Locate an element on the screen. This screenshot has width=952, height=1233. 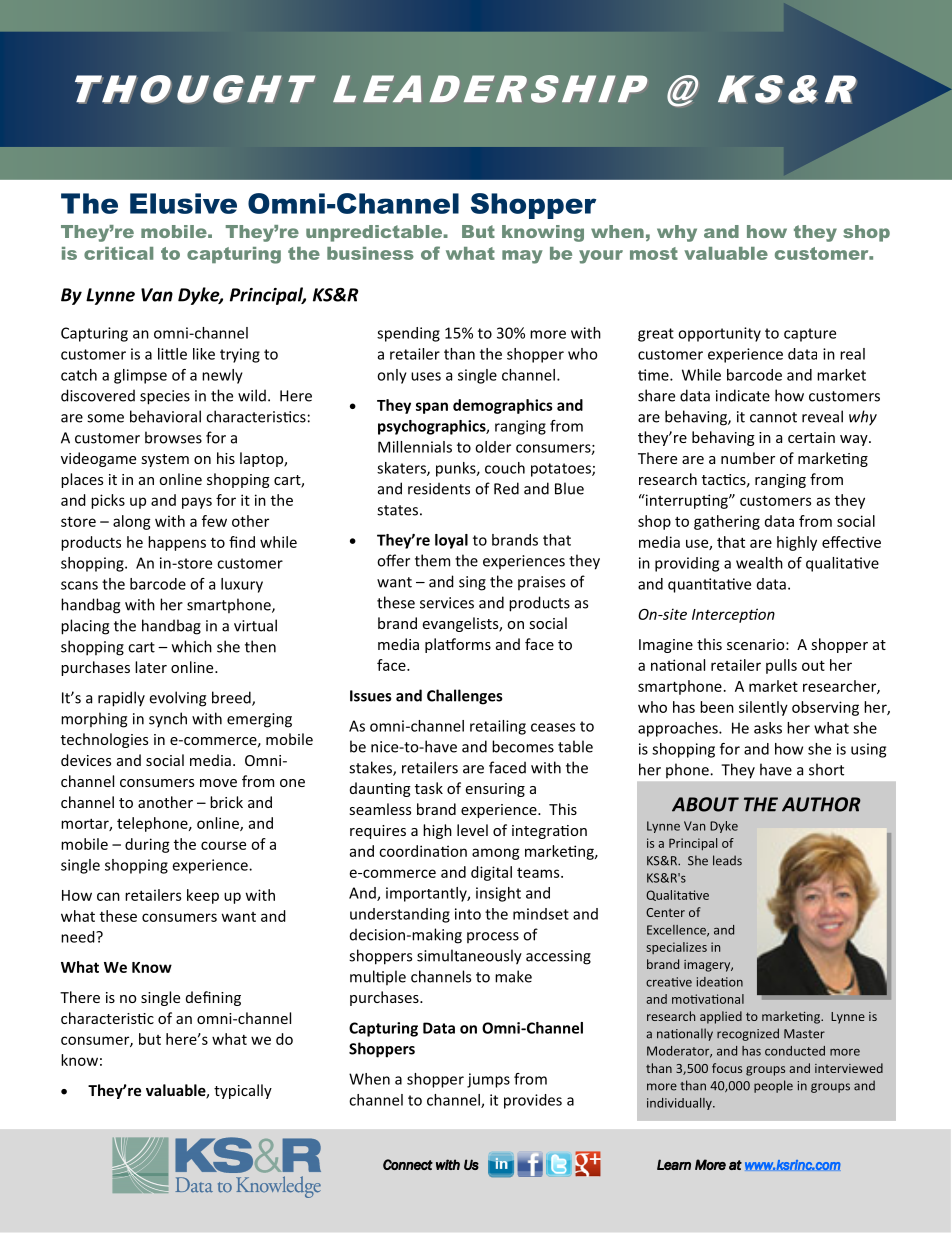
level is located at coordinates (472, 830).
